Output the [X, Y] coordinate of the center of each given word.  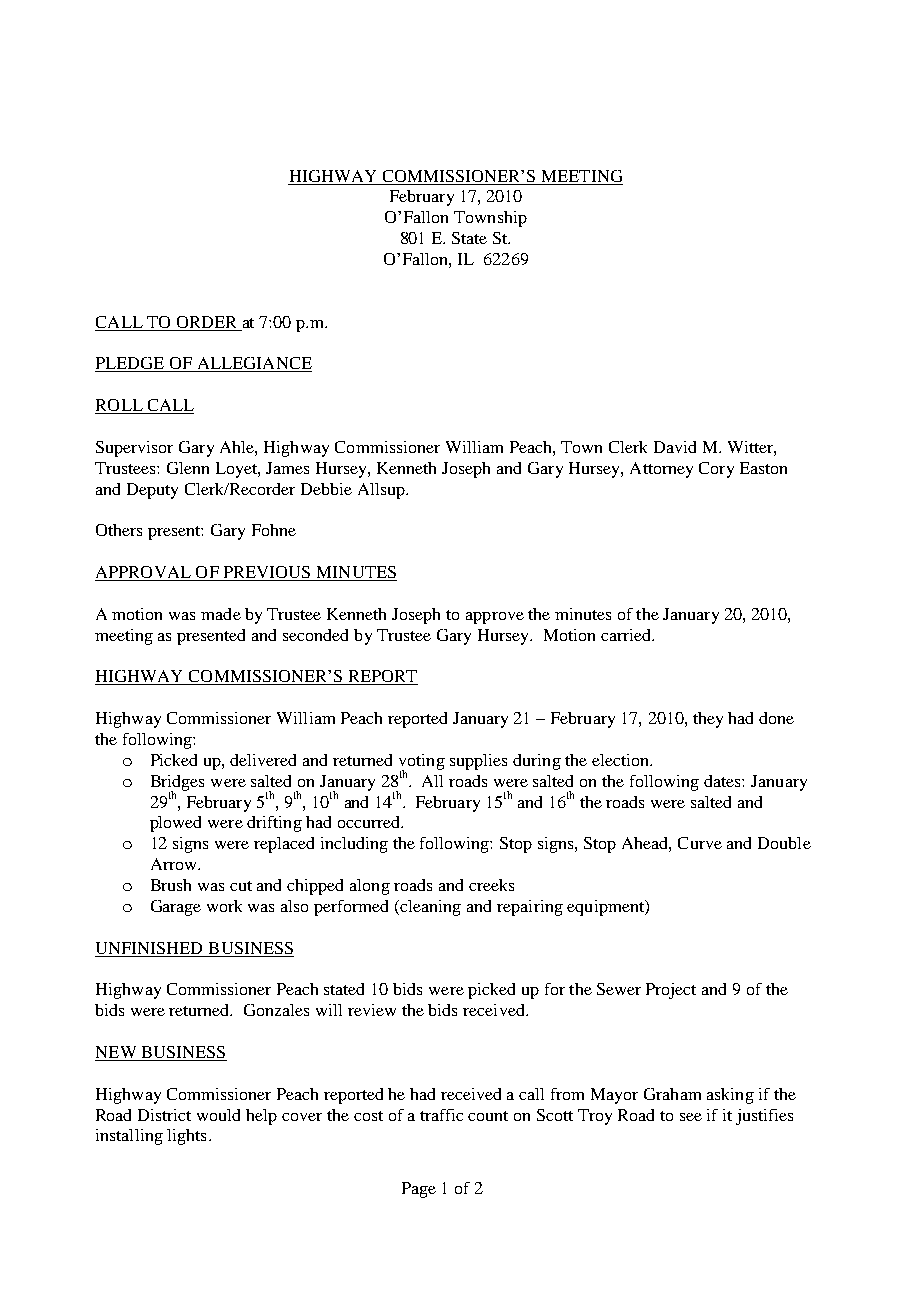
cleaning [430, 908]
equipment [606, 908]
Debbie [326, 489]
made [221, 614]
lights [186, 1137]
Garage [176, 908]
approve [495, 618]
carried [627, 635]
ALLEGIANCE [253, 364]
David [675, 447]
